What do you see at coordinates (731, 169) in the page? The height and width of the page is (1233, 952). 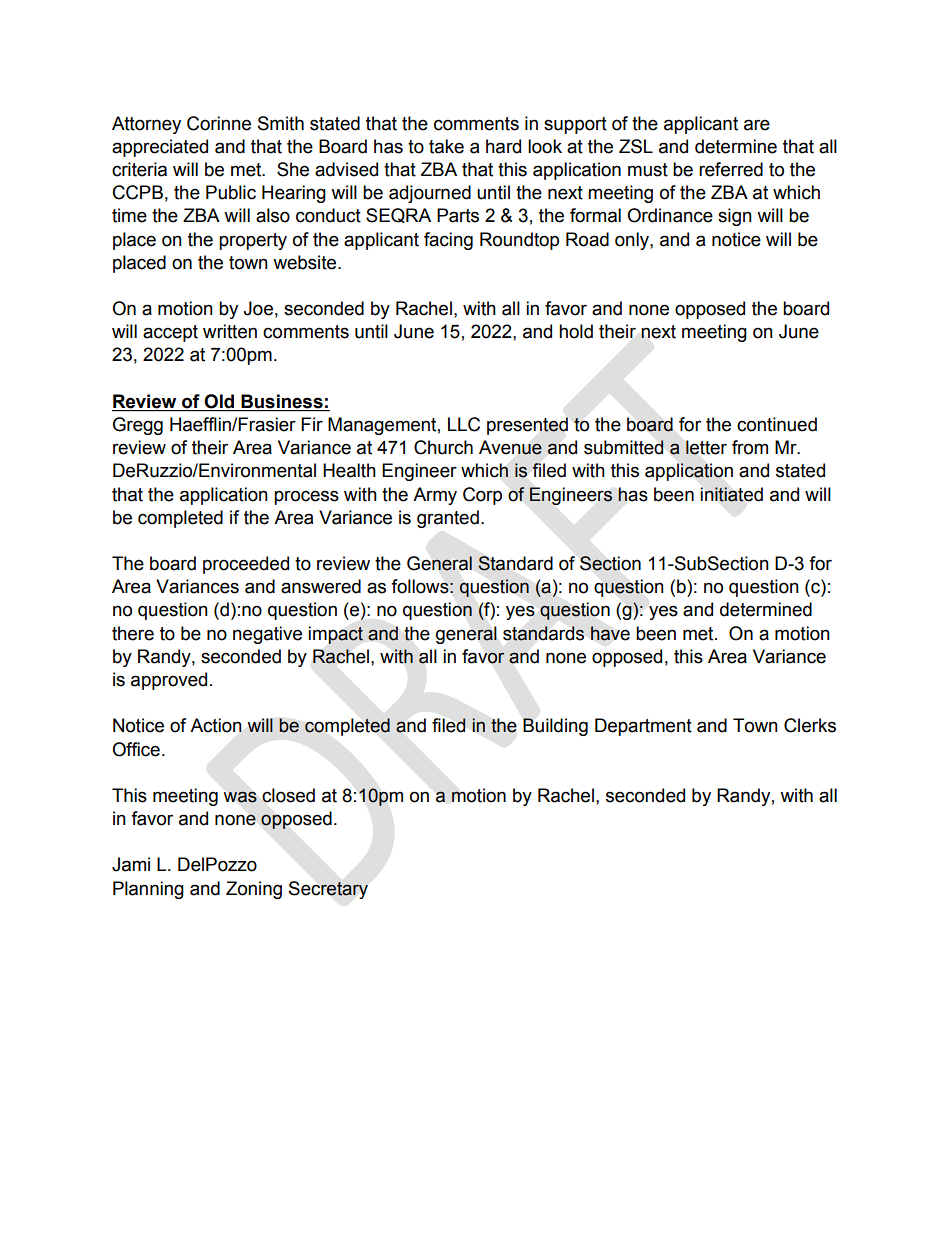 I see `referred` at bounding box center [731, 169].
